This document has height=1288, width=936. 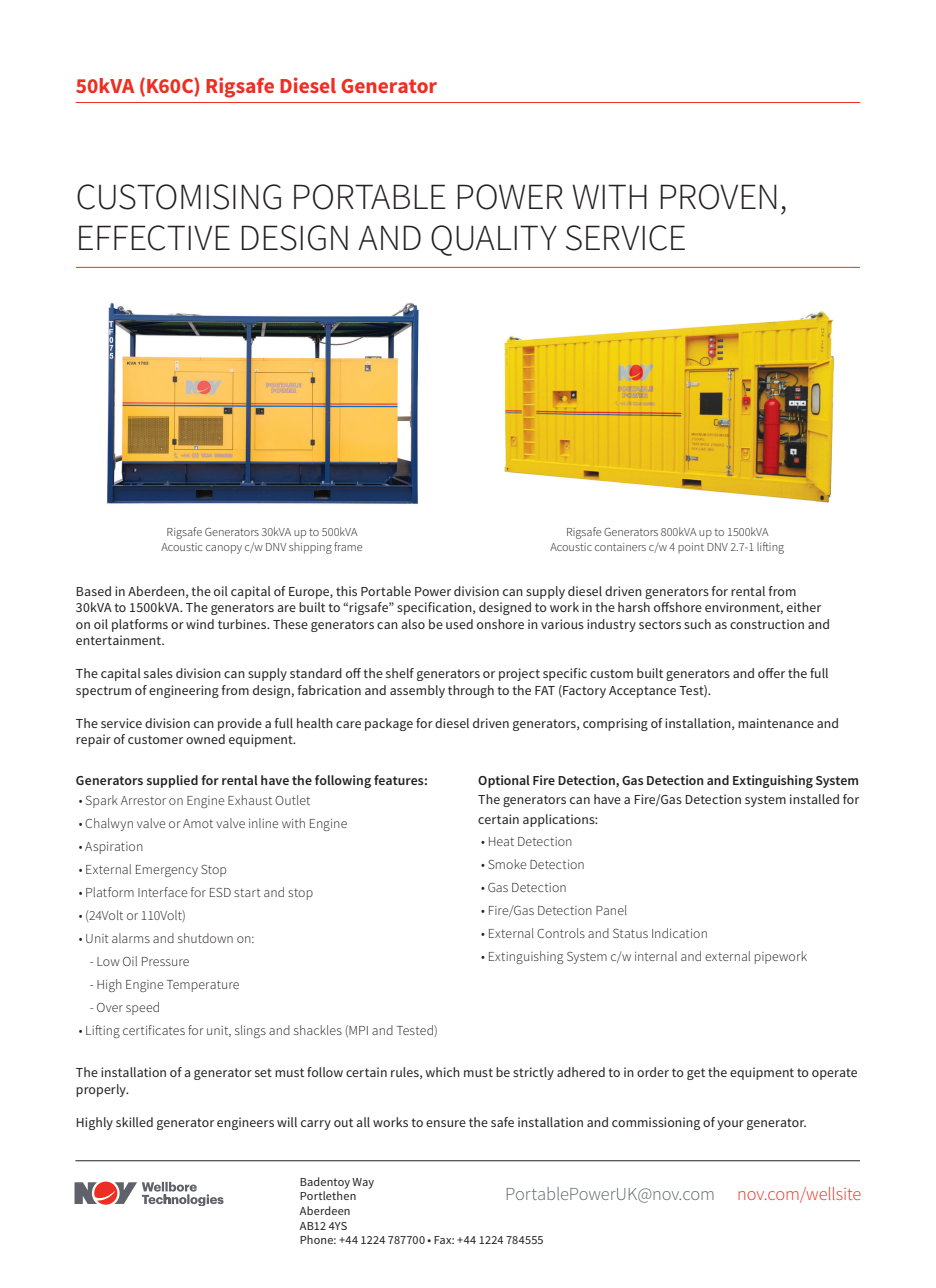 What do you see at coordinates (224, 549) in the document?
I see `canopy` at bounding box center [224, 549].
